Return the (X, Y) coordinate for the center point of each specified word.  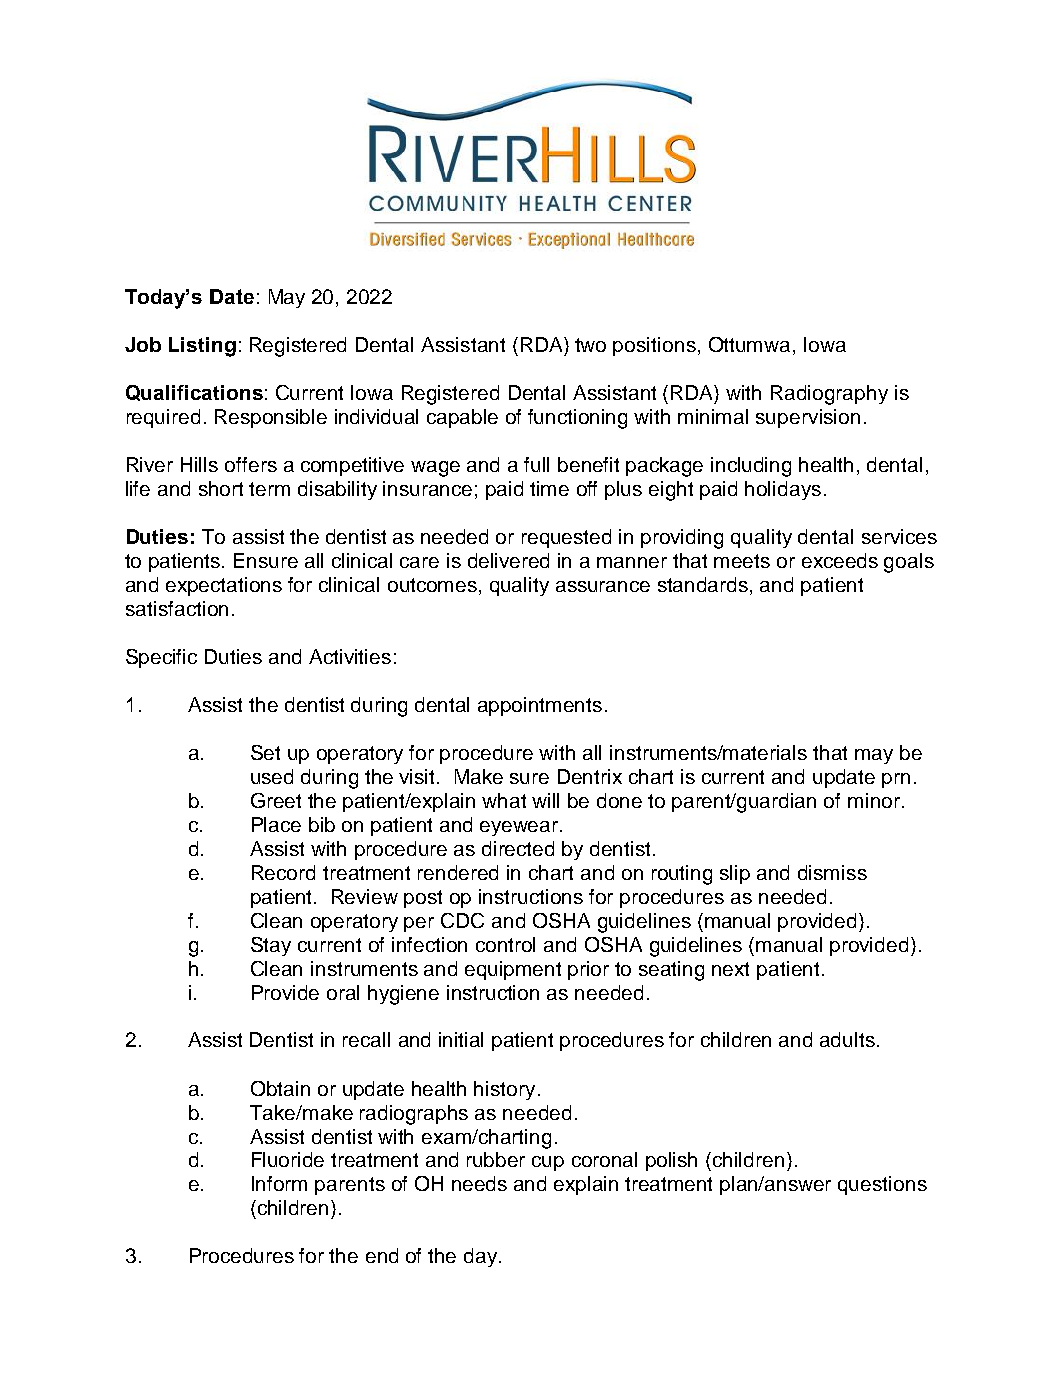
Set (265, 752)
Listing (202, 347)
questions (882, 1185)
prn (896, 780)
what (504, 800)
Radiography (829, 395)
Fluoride (288, 1159)
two (590, 345)
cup (548, 1163)
